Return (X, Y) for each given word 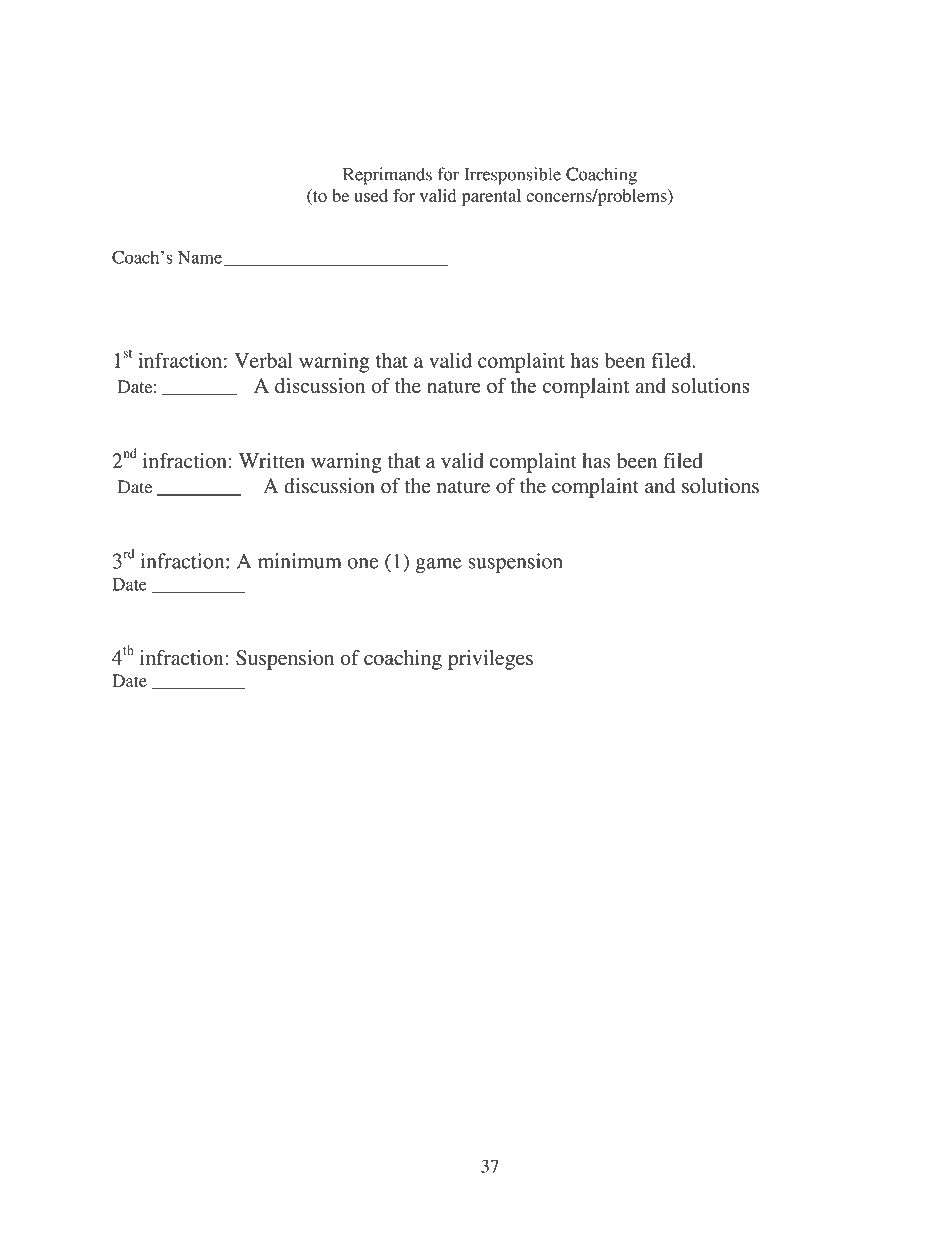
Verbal (263, 360)
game (439, 565)
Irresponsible (512, 176)
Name (200, 257)
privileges (490, 660)
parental (491, 197)
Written (272, 461)
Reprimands (387, 176)
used (371, 195)
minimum (300, 561)
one (363, 563)
